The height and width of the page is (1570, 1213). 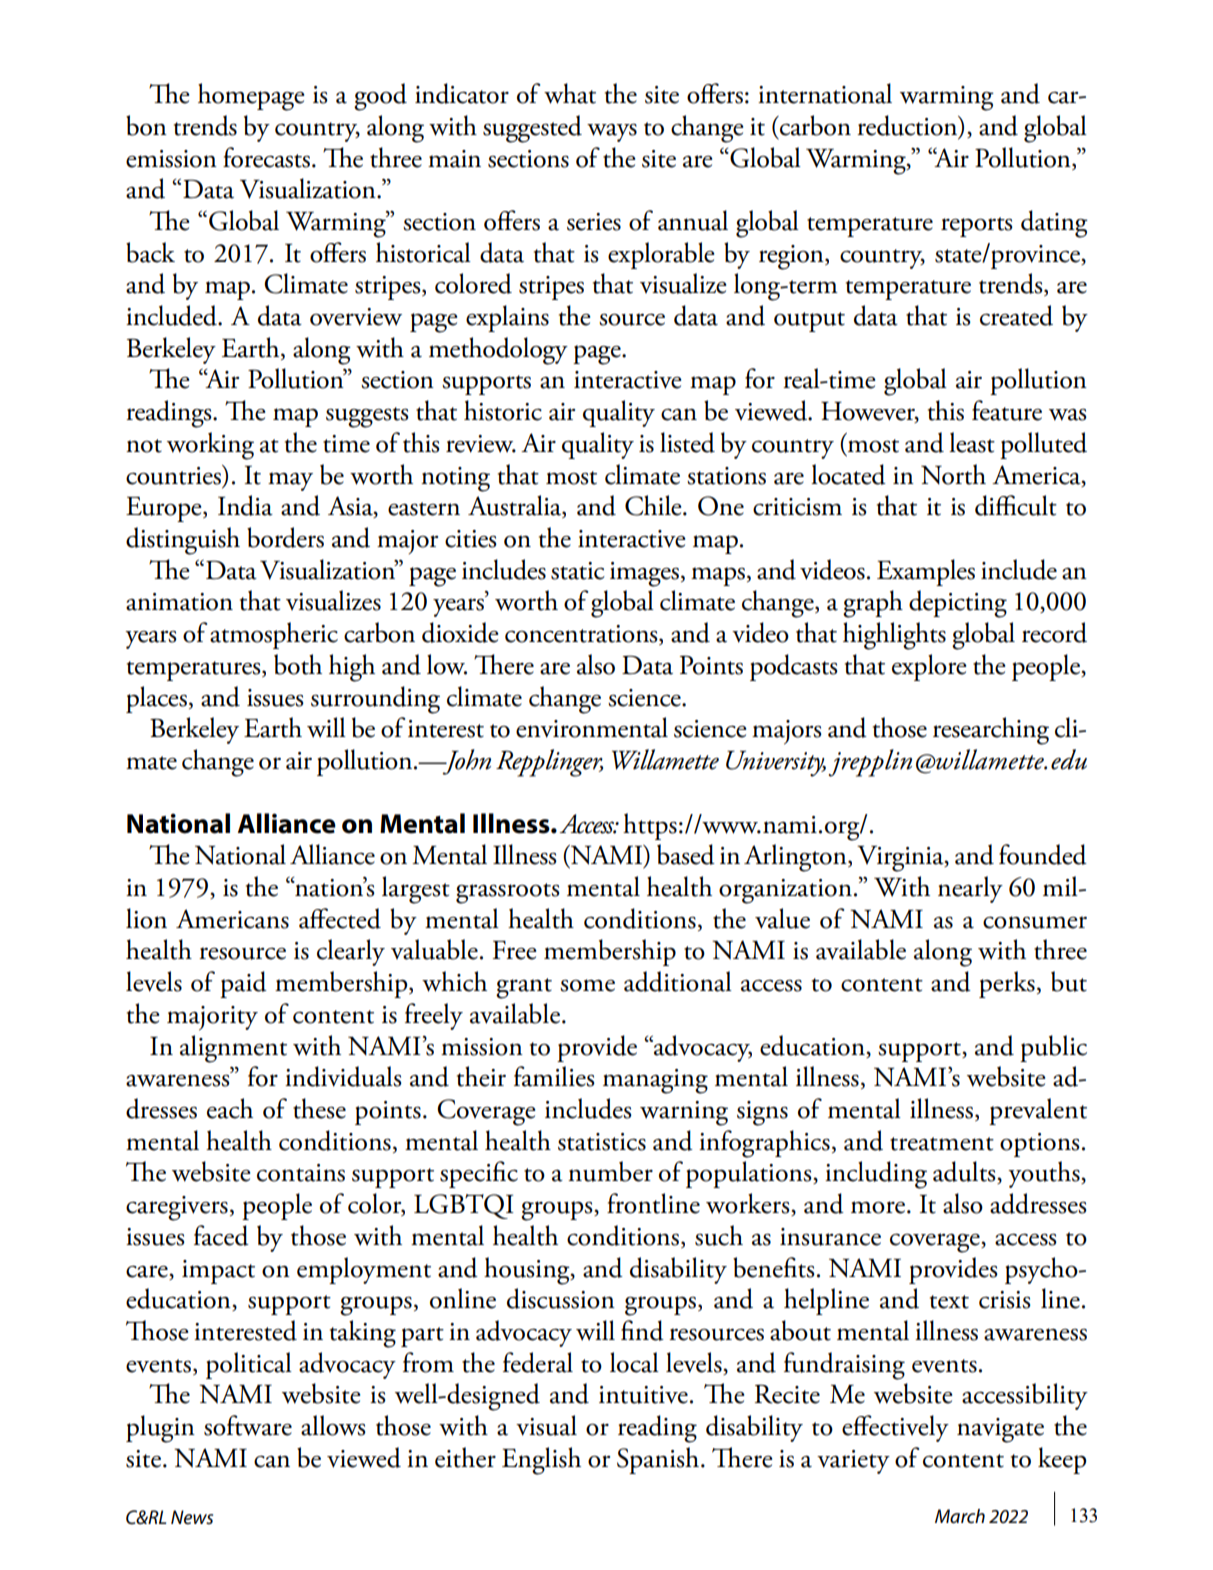 What do you see at coordinates (659, 1460) in the page?
I see `Spanish` at bounding box center [659, 1460].
